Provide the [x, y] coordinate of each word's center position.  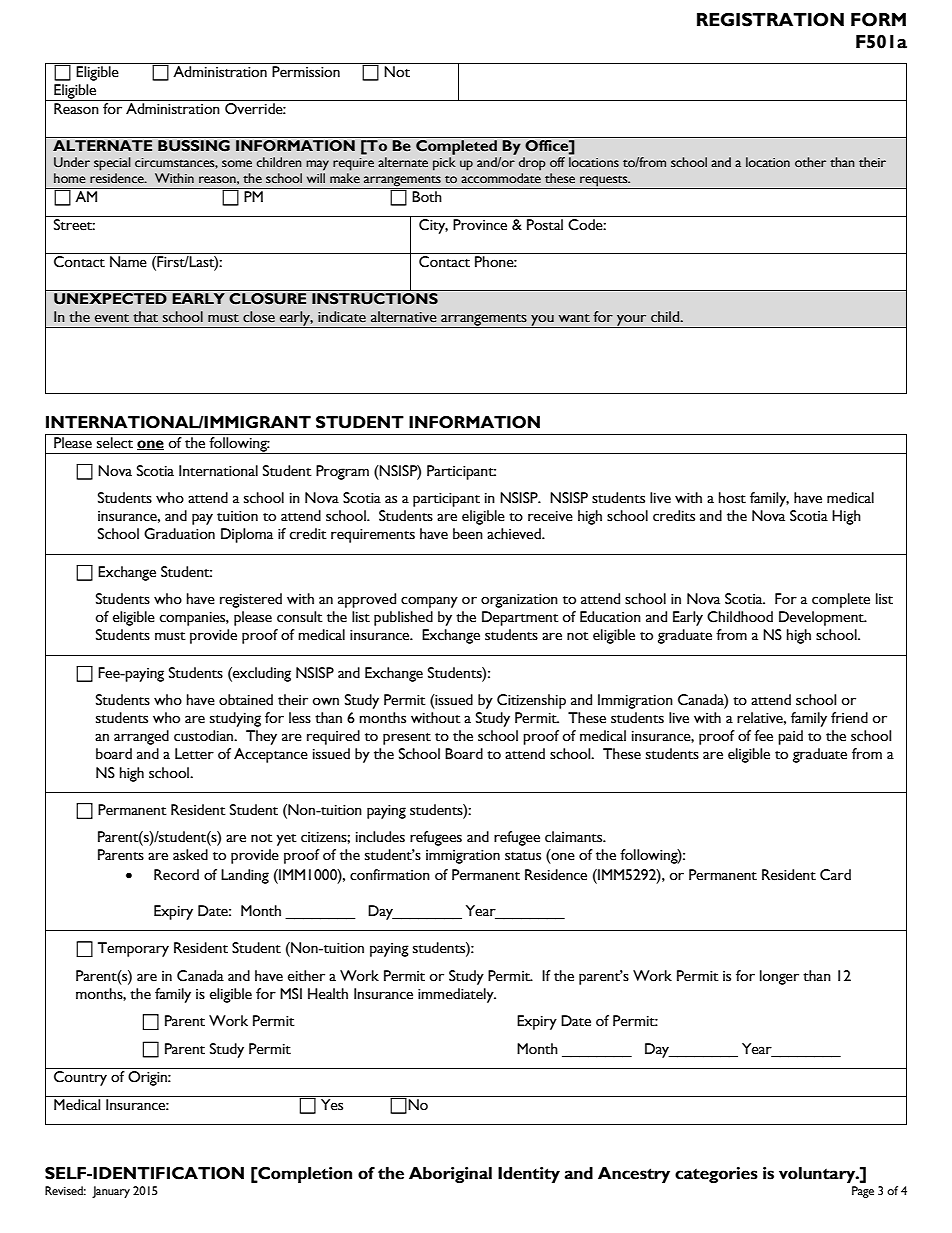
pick [444, 164]
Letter [194, 754]
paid [790, 737]
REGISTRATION [770, 20]
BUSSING [194, 144]
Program [342, 472]
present [407, 739]
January [111, 1192]
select [115, 443]
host [732, 498]
